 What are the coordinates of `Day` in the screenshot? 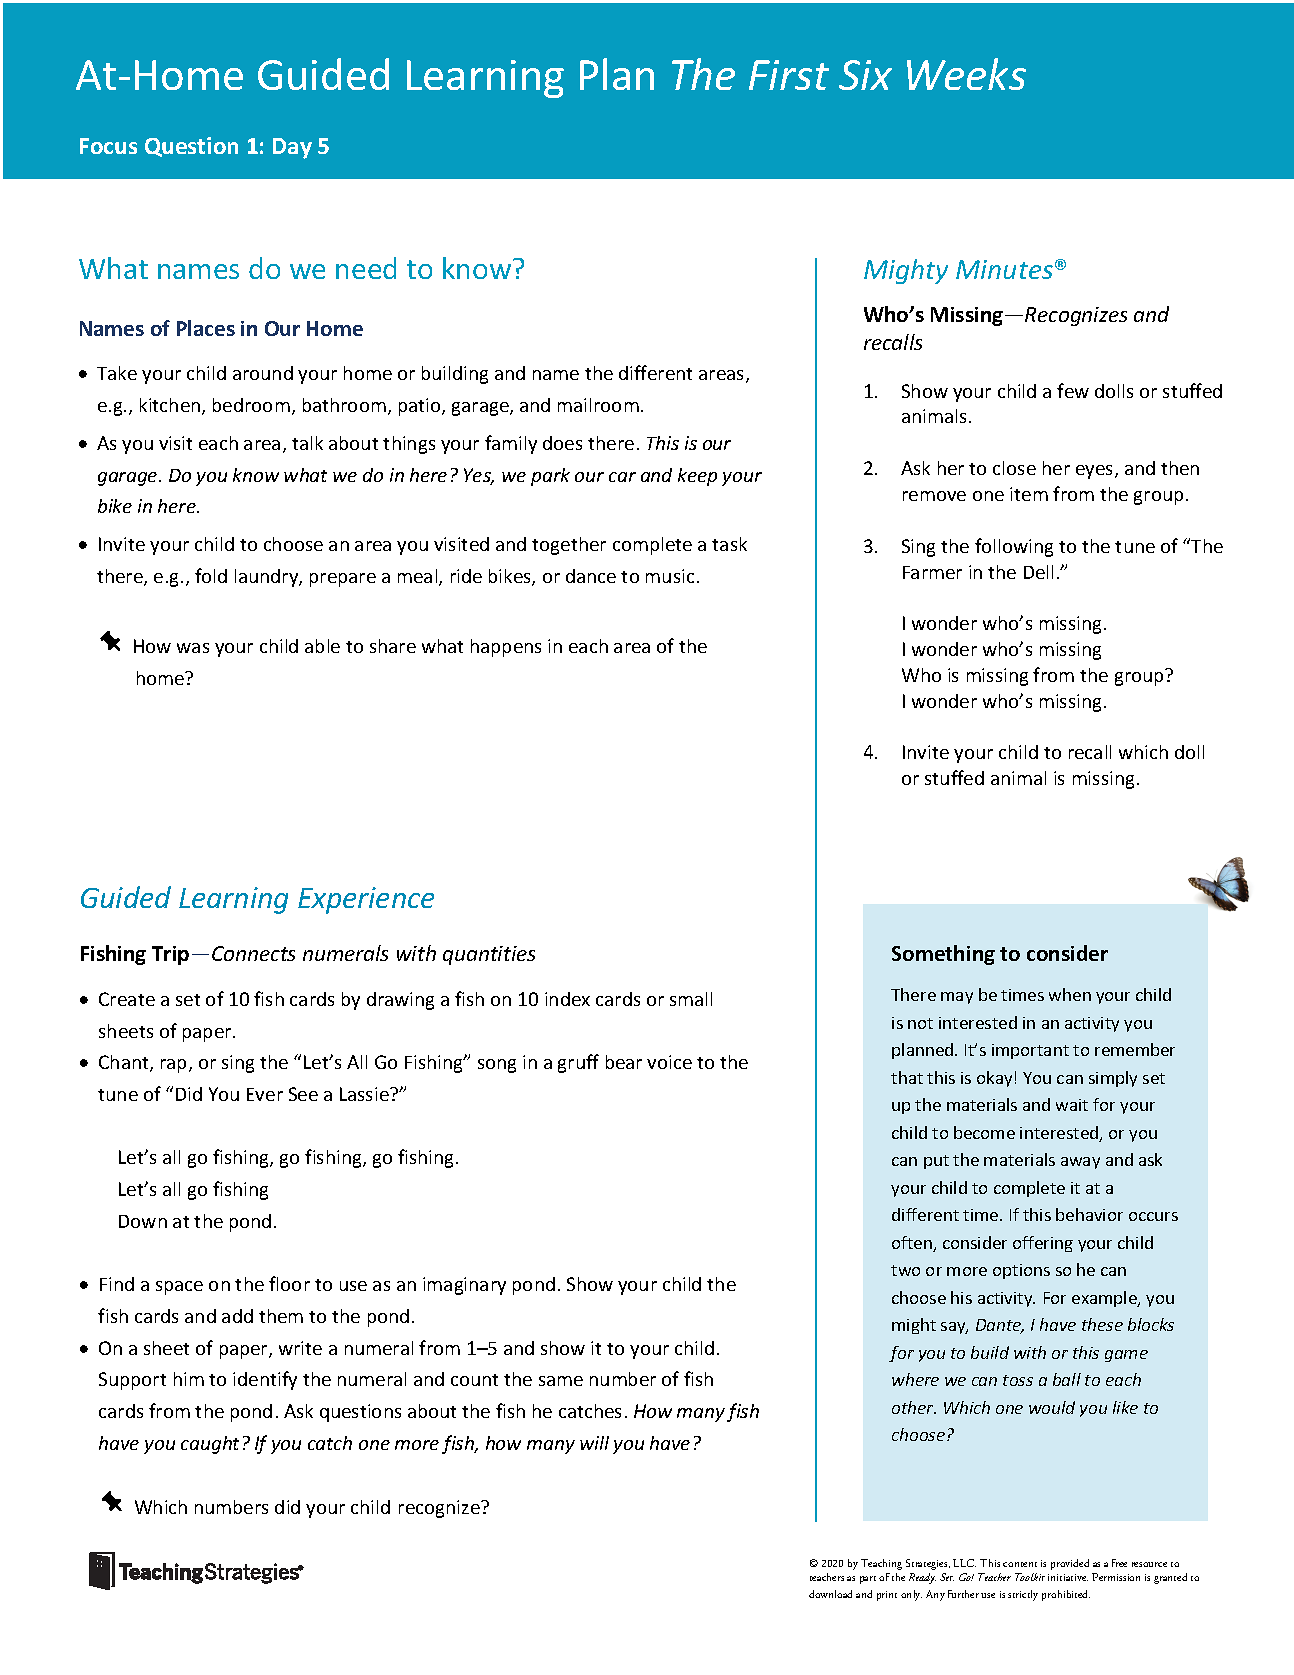 It's located at (292, 148).
